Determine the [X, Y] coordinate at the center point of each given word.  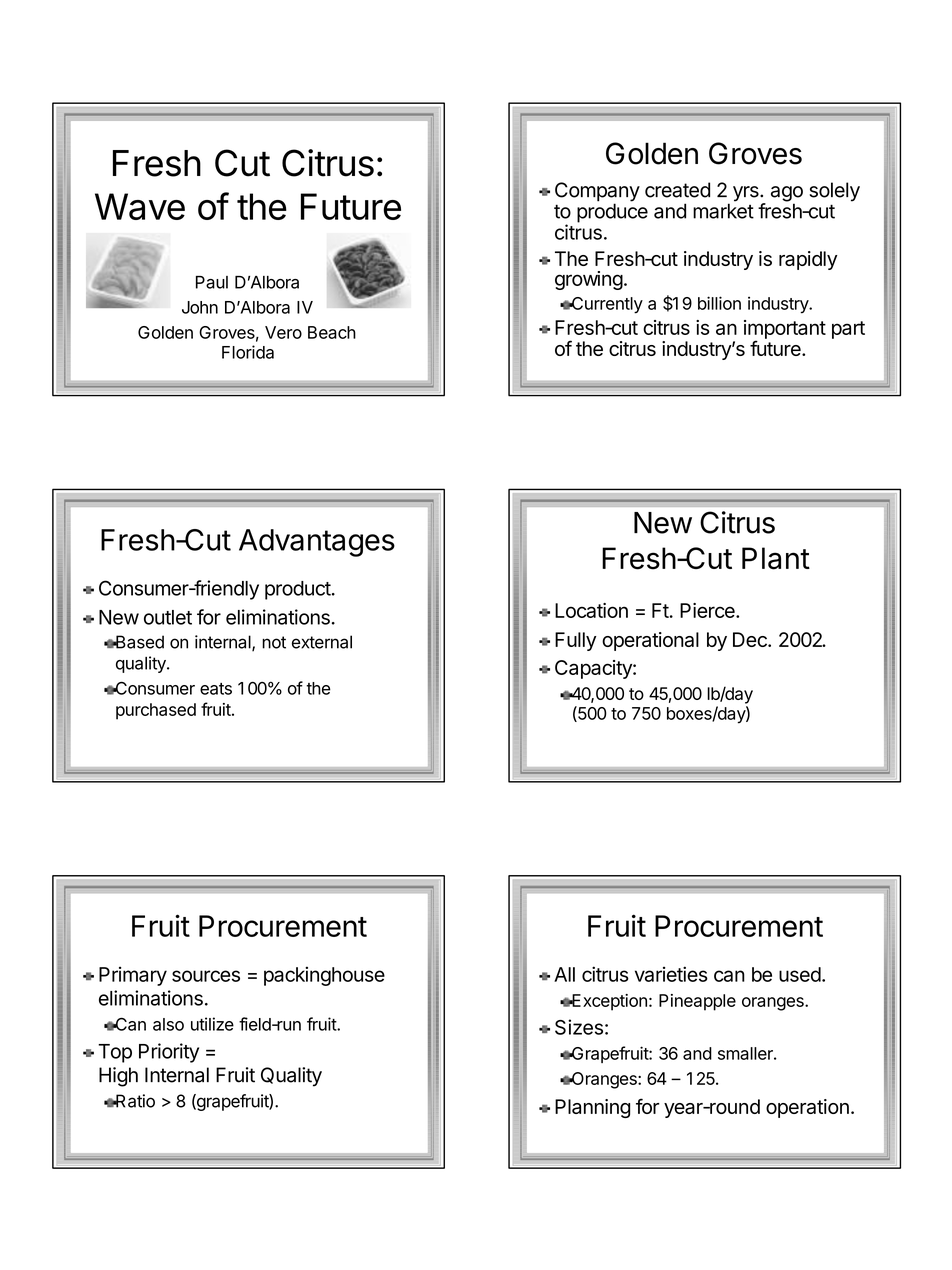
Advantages [317, 543]
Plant [776, 558]
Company [597, 193]
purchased [156, 711]
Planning [592, 1108]
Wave [140, 206]
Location [591, 610]
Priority [169, 1053]
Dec [751, 639]
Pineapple [697, 1002]
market [723, 211]
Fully [575, 641]
